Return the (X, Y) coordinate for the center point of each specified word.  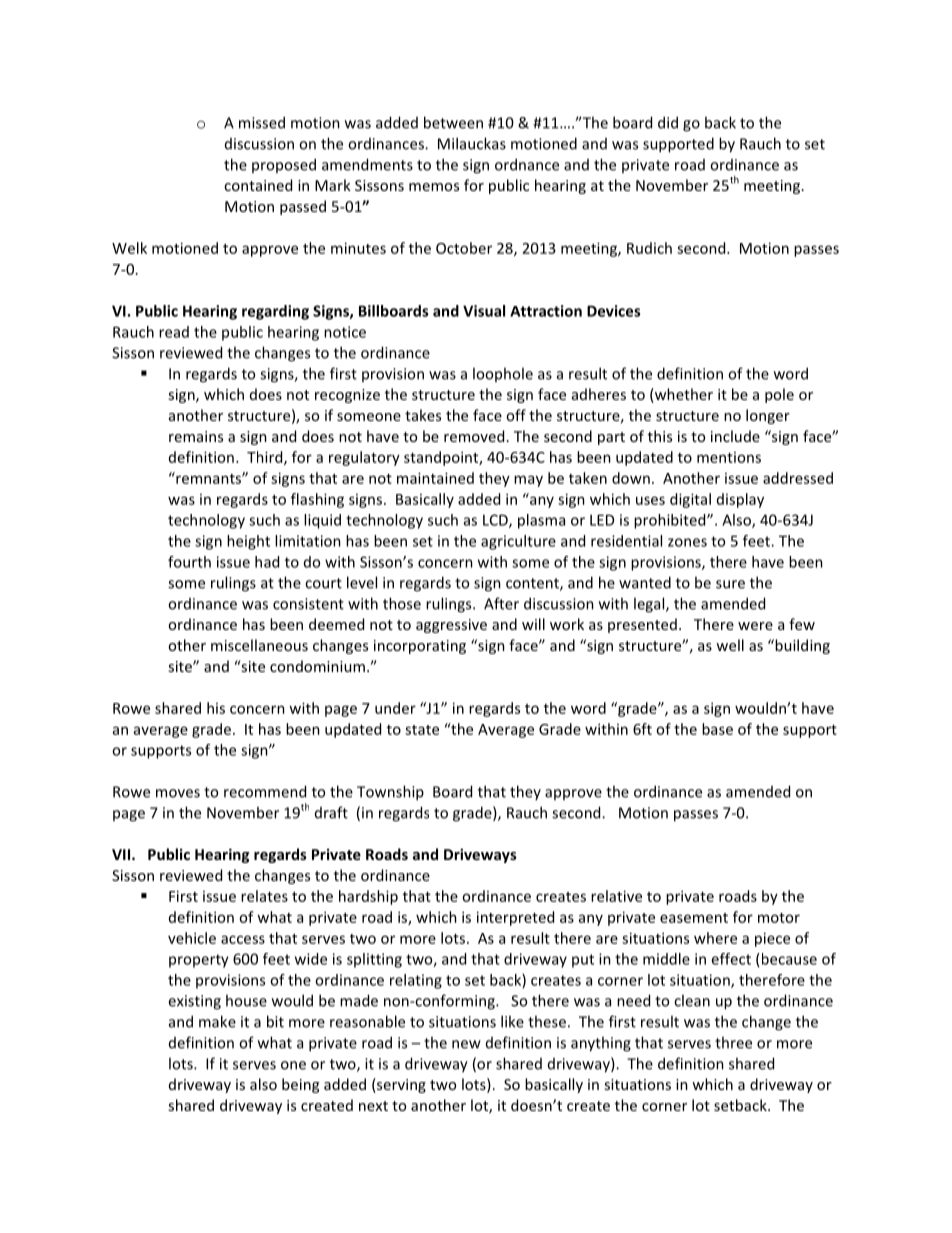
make (217, 1021)
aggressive (451, 626)
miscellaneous (259, 645)
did (668, 122)
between (453, 122)
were (755, 626)
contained (258, 185)
